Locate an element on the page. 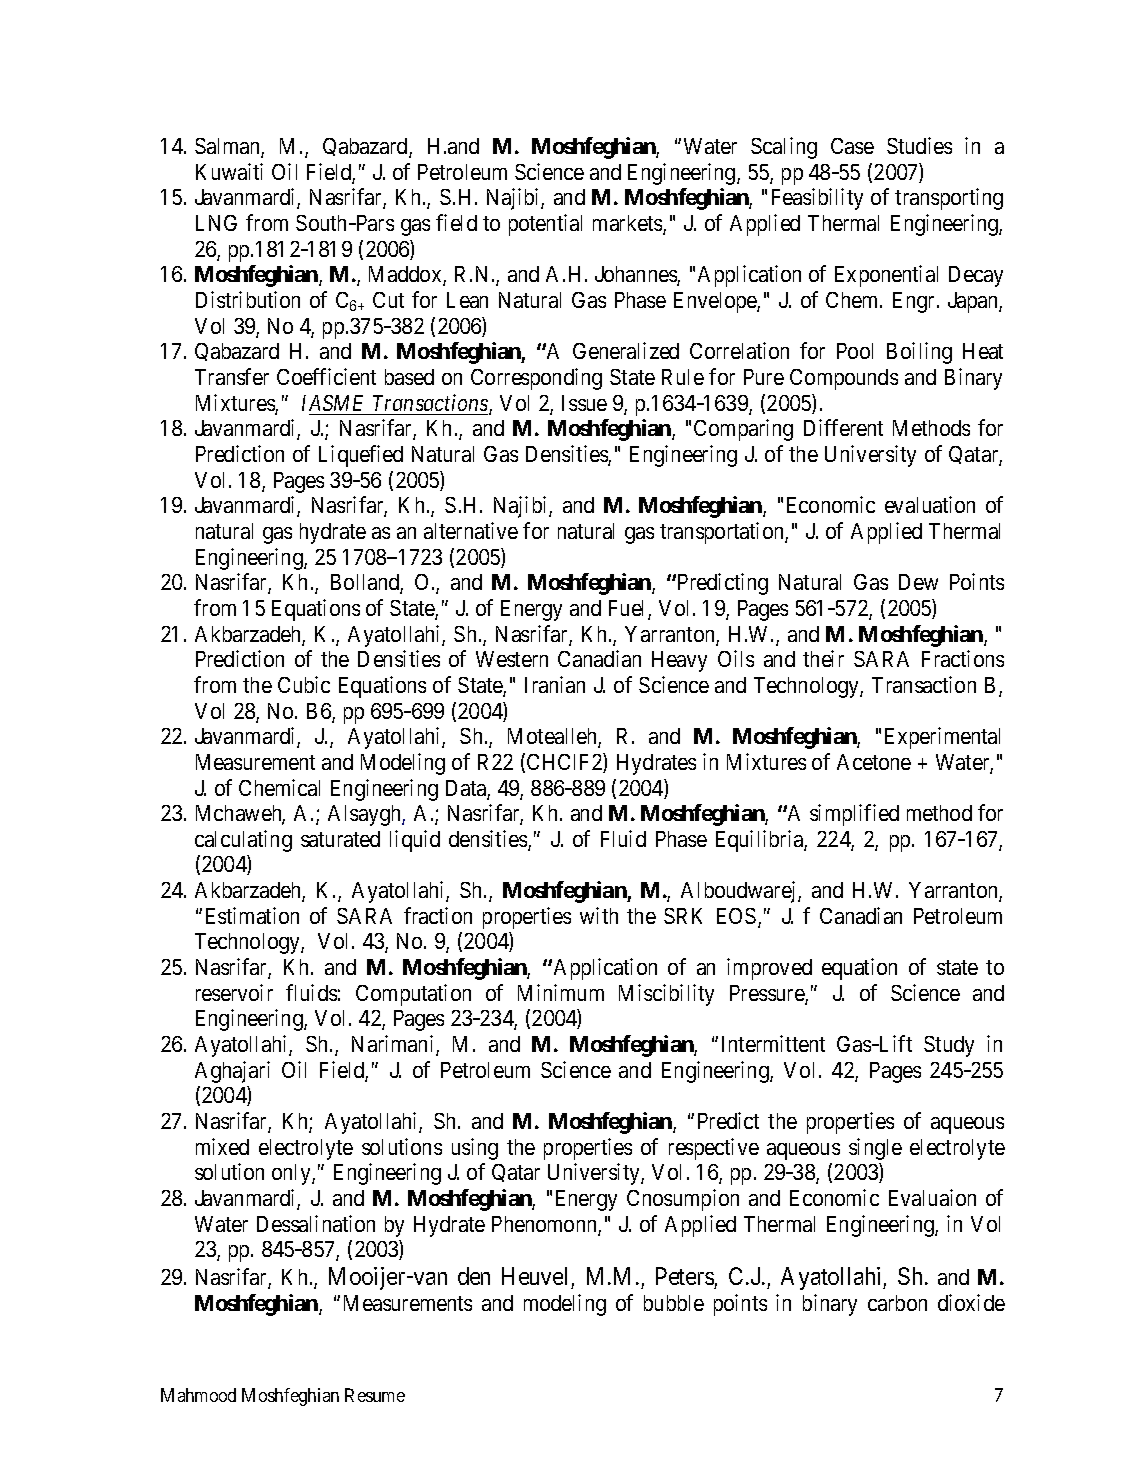 This image has height=1473, width=1138. markets is located at coordinates (628, 224).
